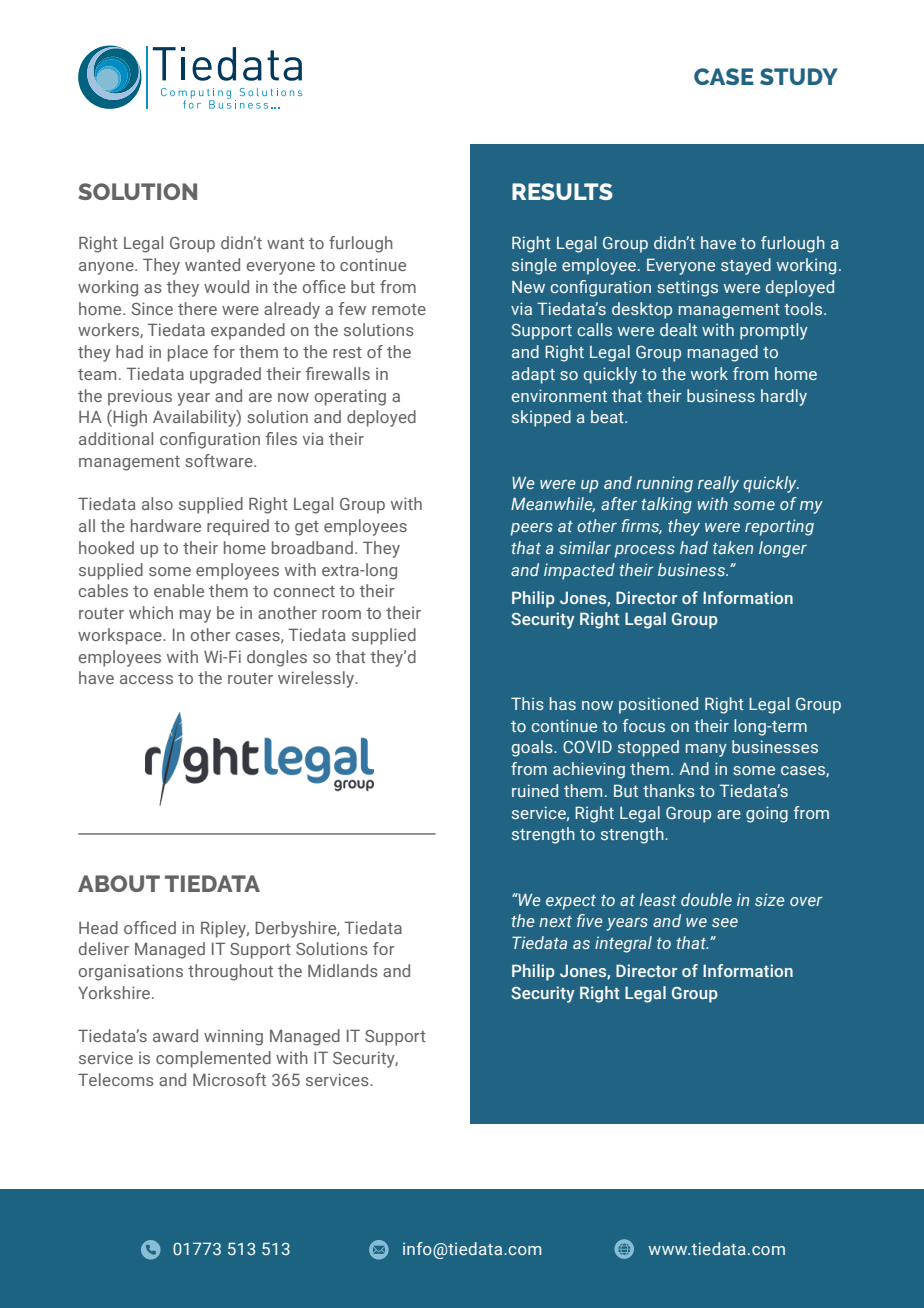 The height and width of the page is (1308, 924). I want to click on many, so click(706, 750).
